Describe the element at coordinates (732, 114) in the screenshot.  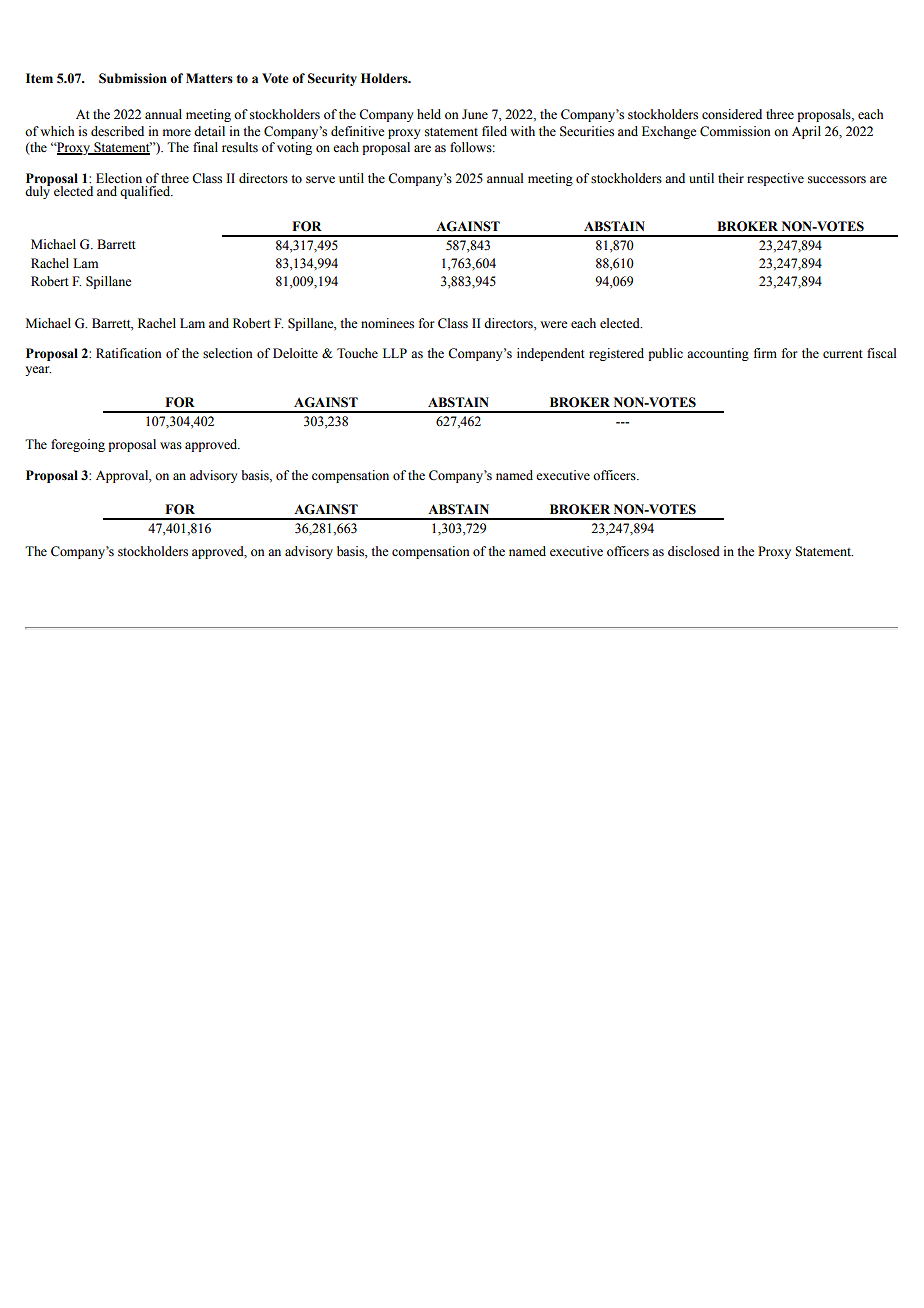
I see `considered` at that location.
